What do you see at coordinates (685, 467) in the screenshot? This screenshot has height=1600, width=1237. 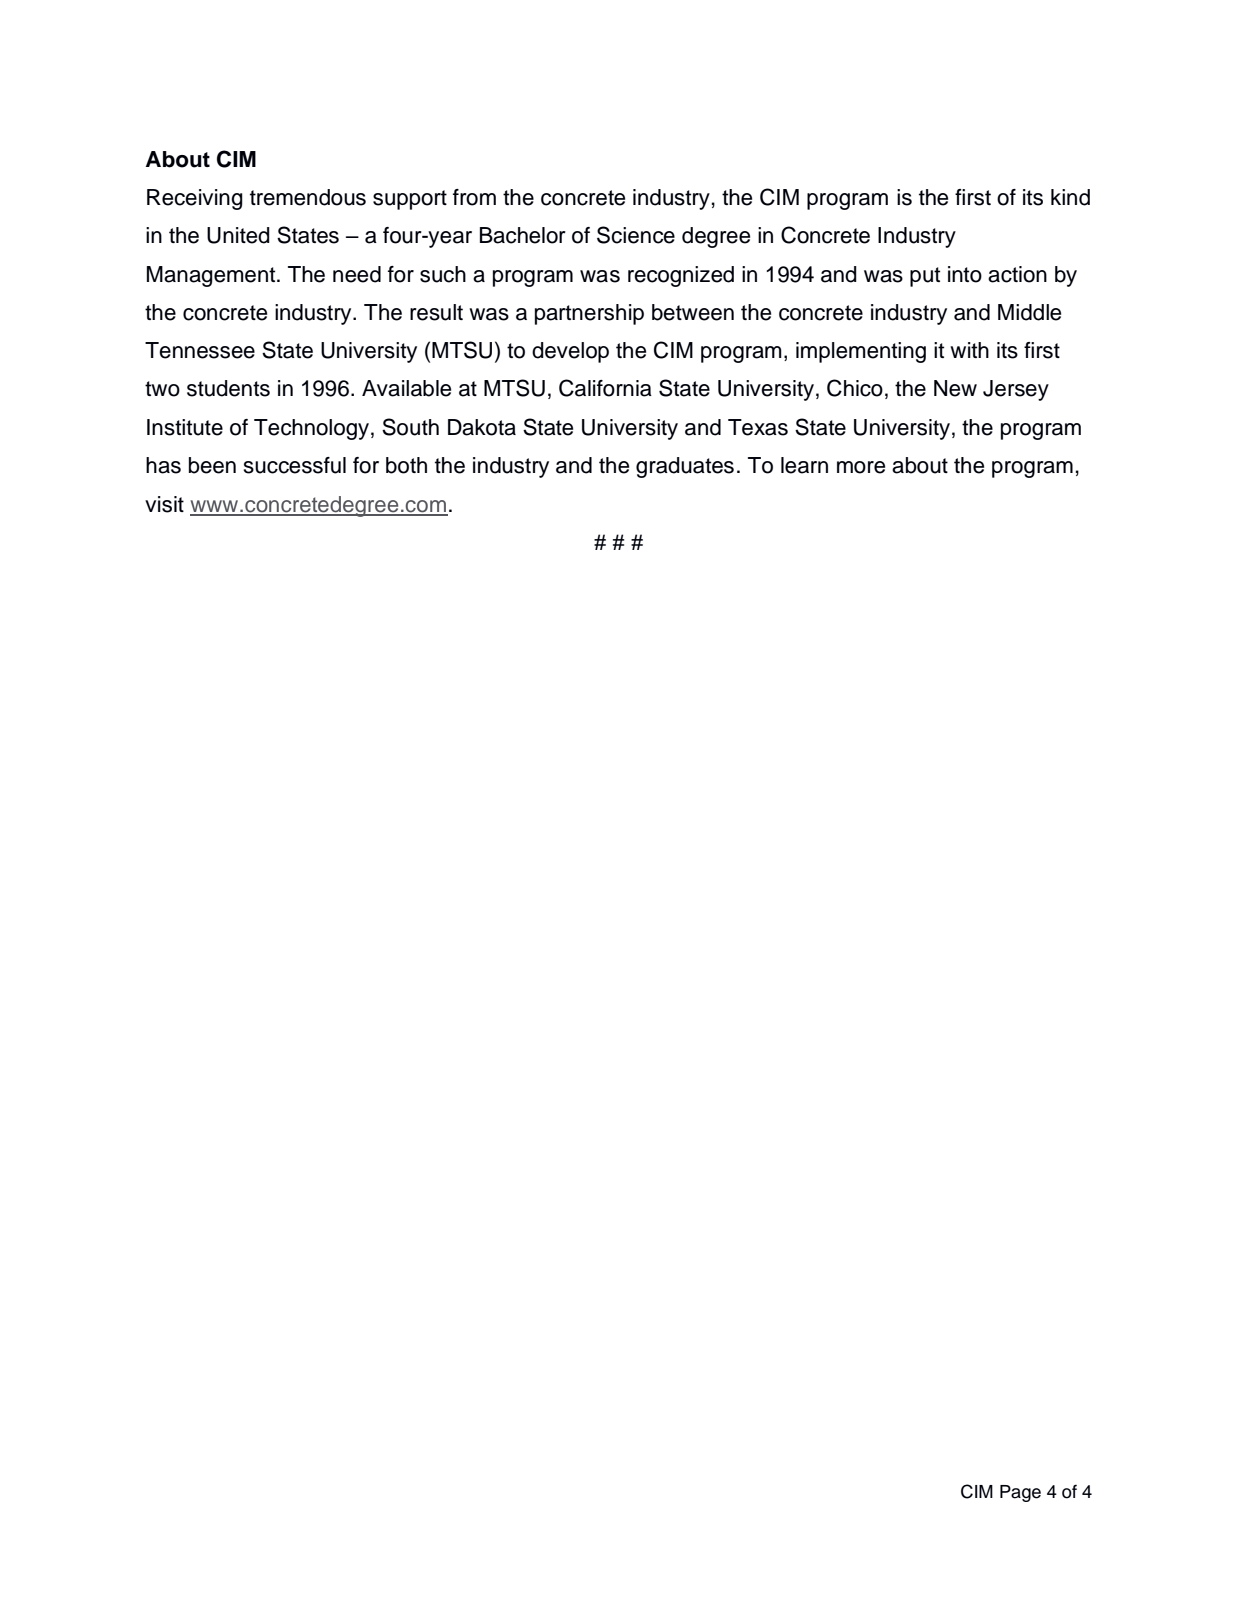 I see `graduates` at bounding box center [685, 467].
